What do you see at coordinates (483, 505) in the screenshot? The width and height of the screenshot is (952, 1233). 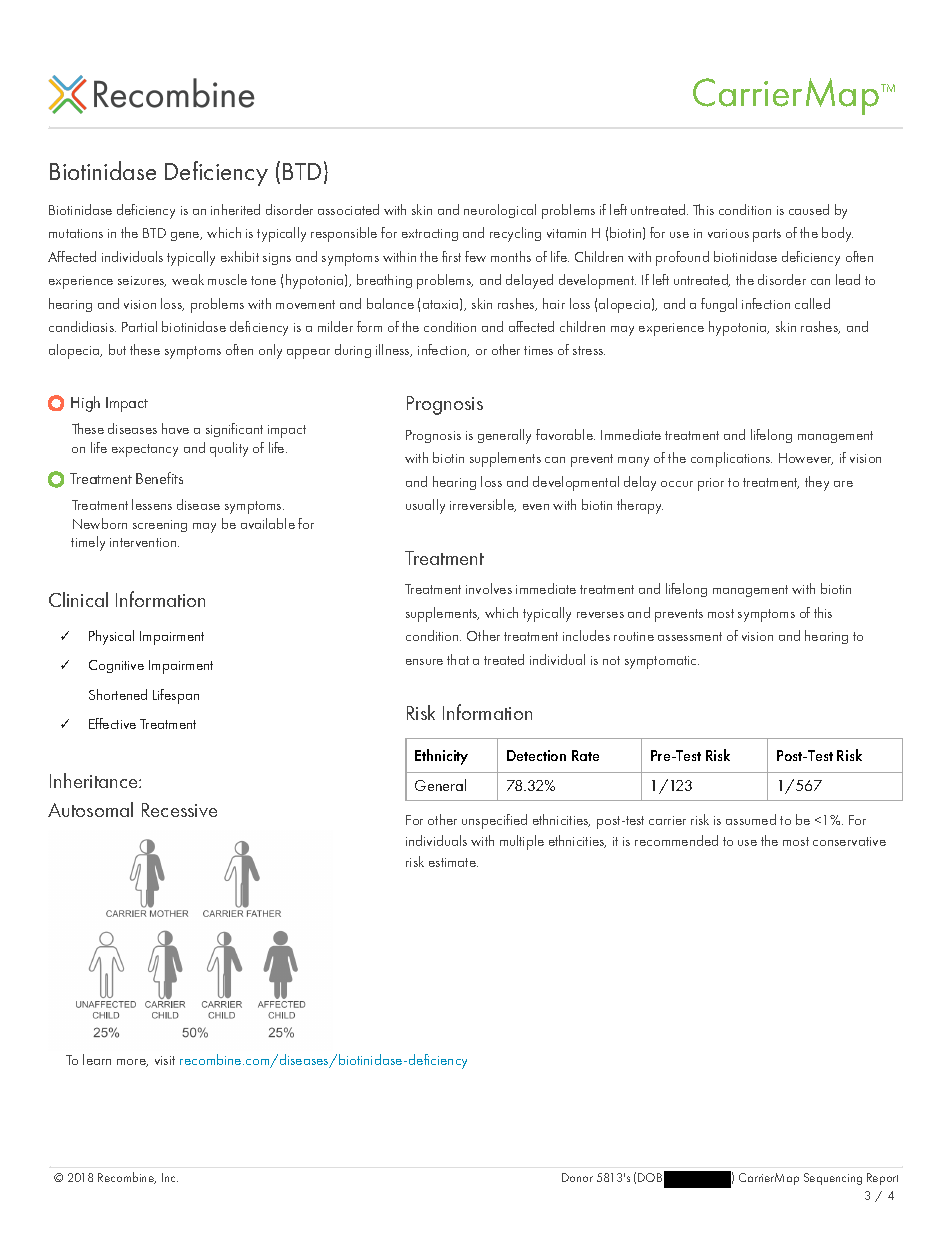 I see `irreversible` at bounding box center [483, 505].
